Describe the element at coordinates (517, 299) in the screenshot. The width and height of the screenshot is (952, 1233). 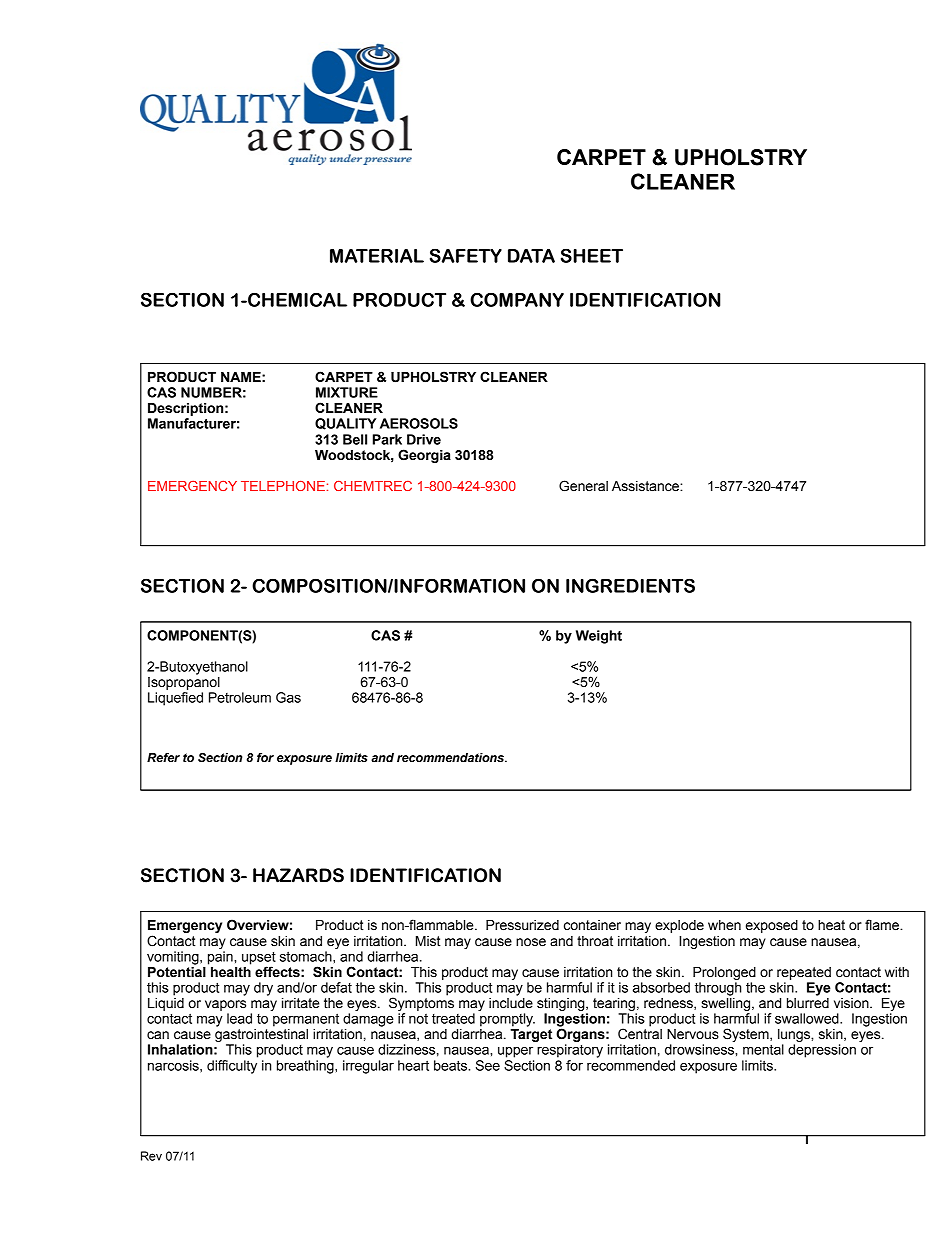
I see `COMPANY` at that location.
